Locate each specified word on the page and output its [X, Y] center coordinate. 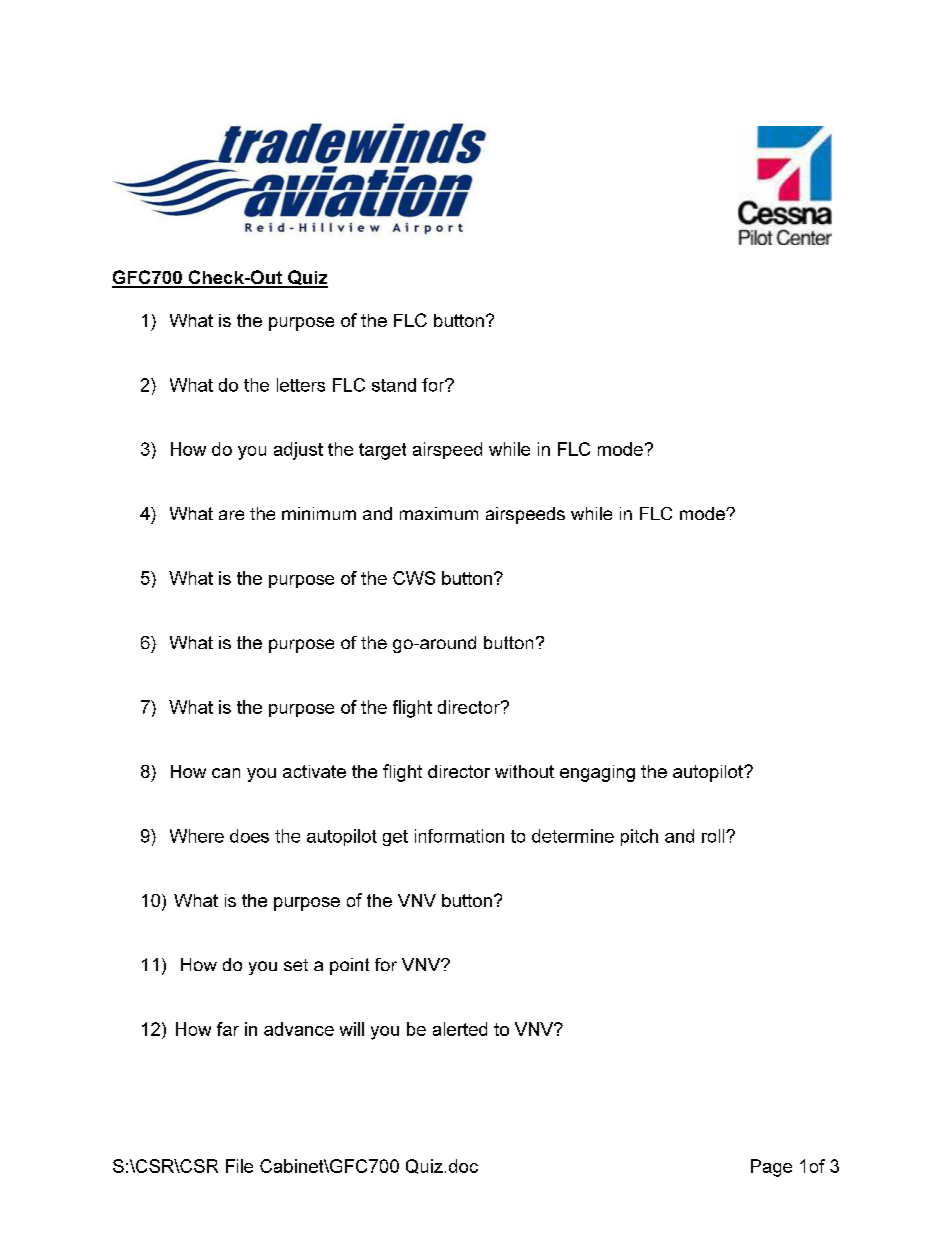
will [352, 1029]
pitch [639, 837]
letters [301, 385]
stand [394, 385]
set [296, 965]
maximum [439, 513]
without [524, 771]
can [226, 773]
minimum [319, 513]
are [231, 515]
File [239, 1166]
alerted [460, 1029]
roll [714, 836]
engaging [597, 773]
